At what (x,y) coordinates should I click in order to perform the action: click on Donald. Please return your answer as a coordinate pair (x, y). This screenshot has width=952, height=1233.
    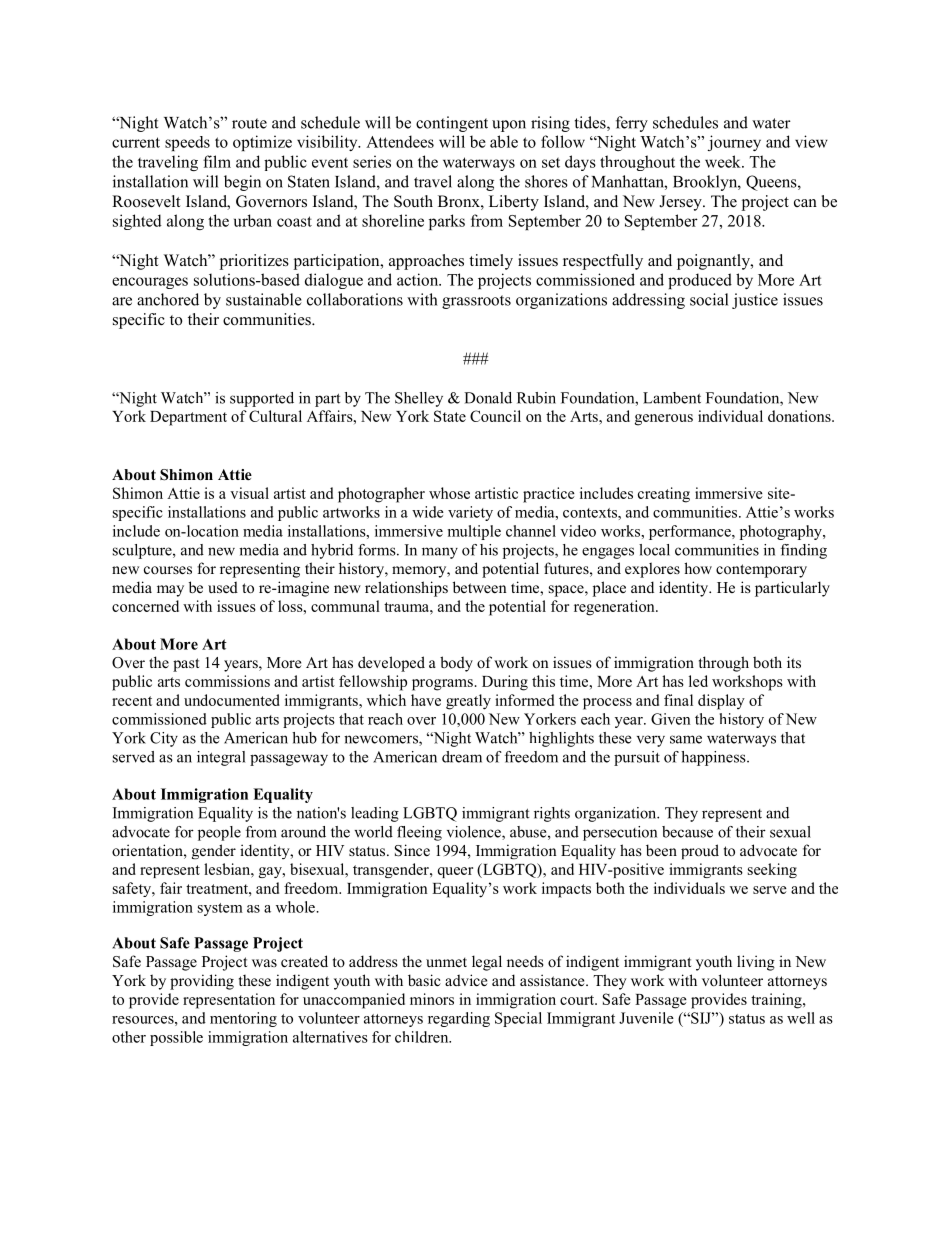
    Looking at the image, I should click on (488, 398).
